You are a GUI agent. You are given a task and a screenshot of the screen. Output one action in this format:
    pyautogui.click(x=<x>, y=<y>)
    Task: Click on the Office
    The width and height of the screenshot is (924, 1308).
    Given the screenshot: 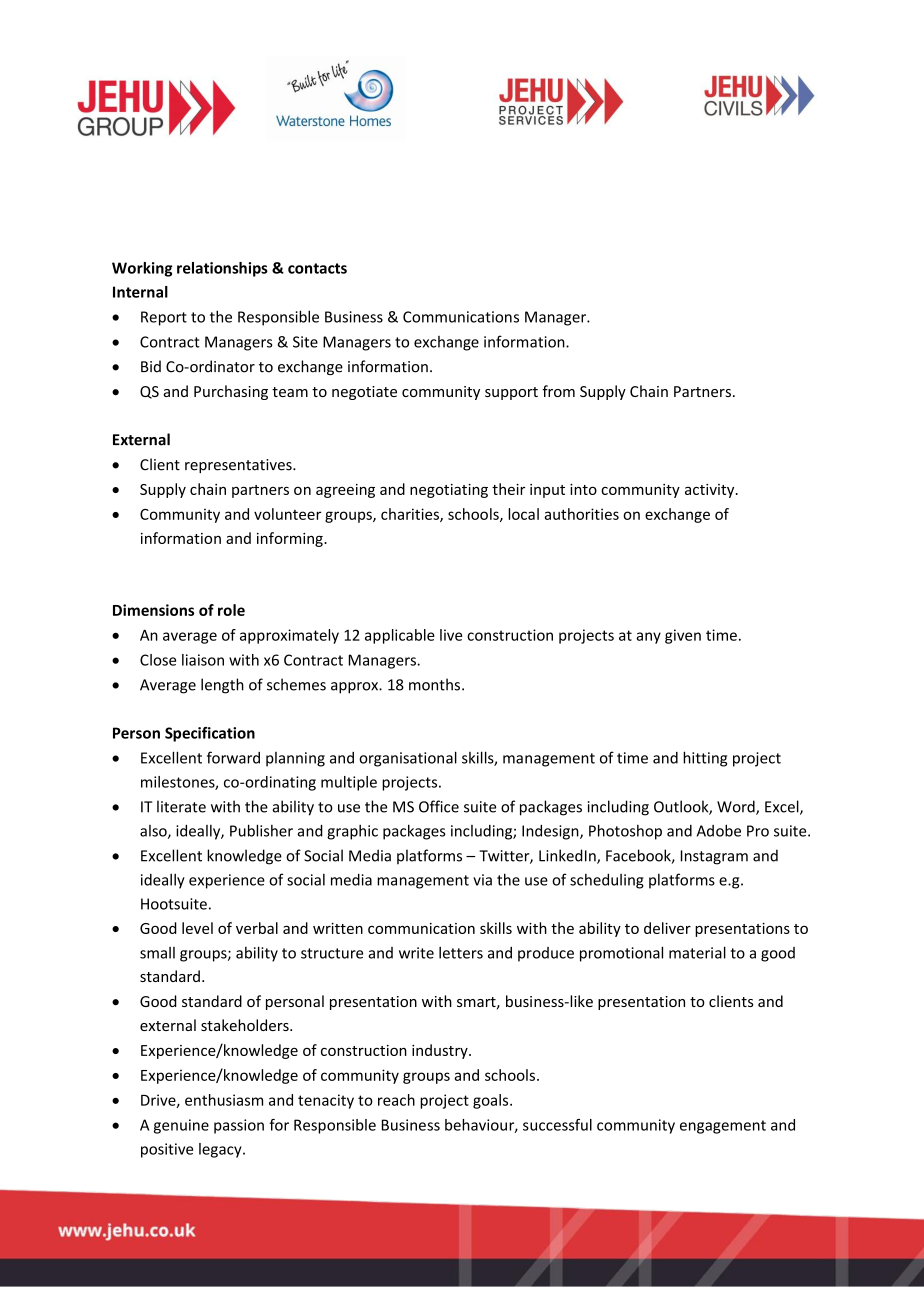 What is the action you would take?
    pyautogui.click(x=439, y=806)
